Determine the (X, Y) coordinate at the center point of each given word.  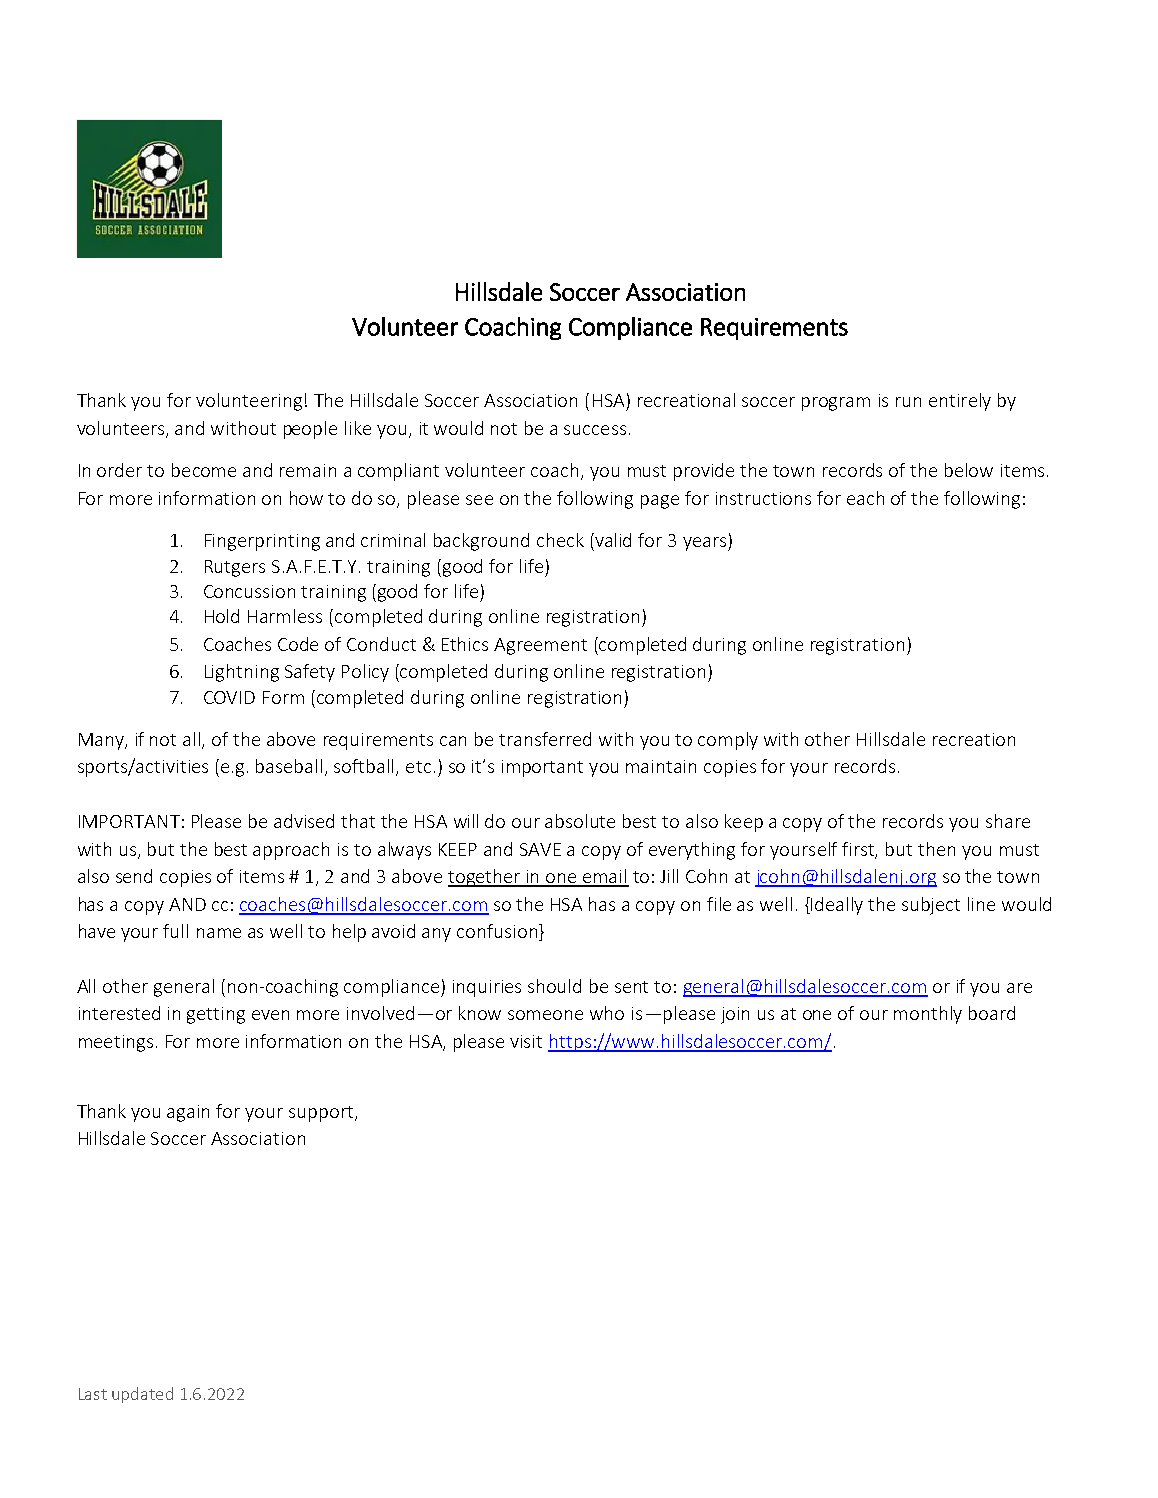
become (204, 470)
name (219, 933)
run (908, 402)
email (605, 877)
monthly (928, 1015)
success (595, 430)
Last (93, 1394)
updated (142, 1395)
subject (931, 906)
